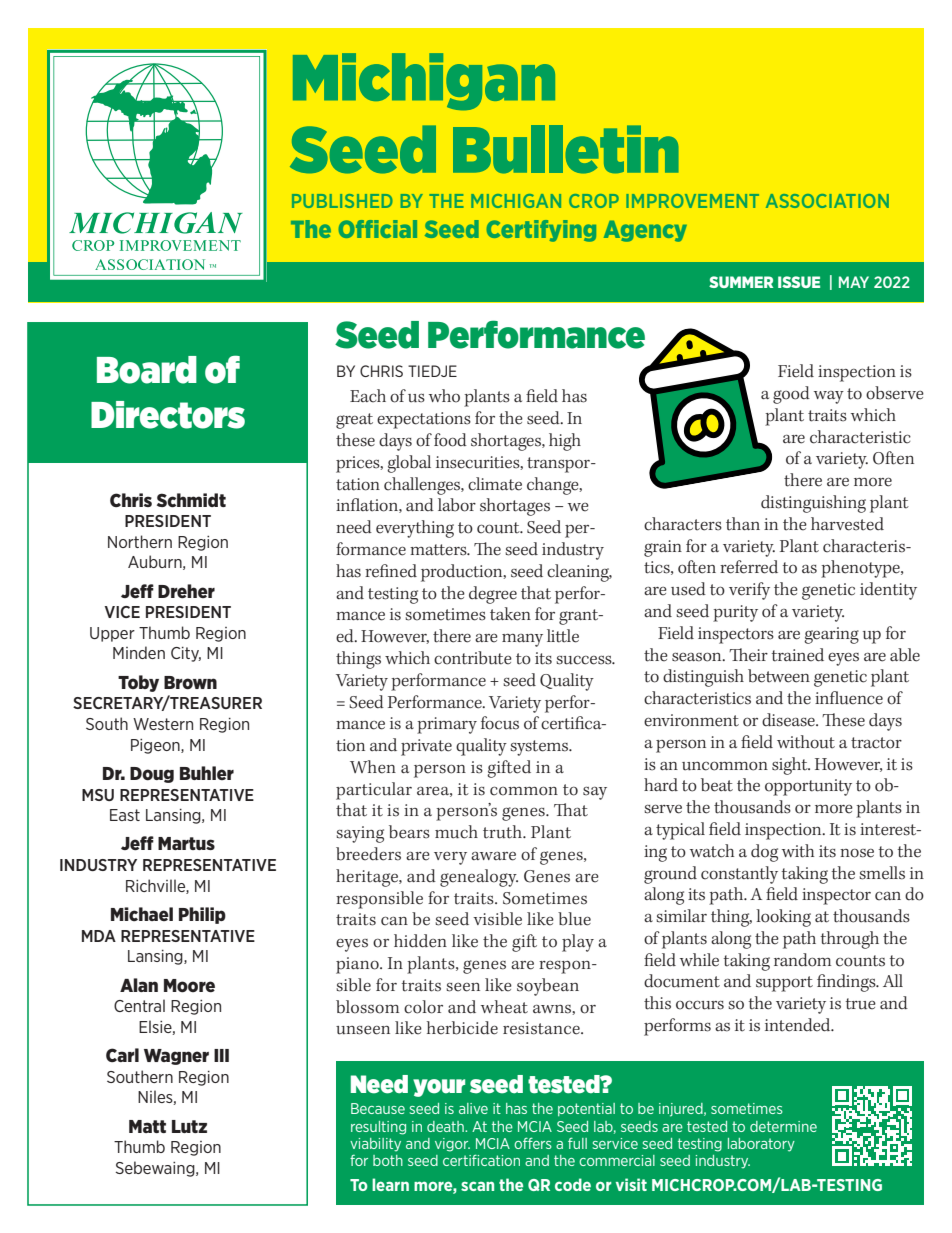 This screenshot has width=952, height=1233. I want to click on contribute, so click(473, 658).
